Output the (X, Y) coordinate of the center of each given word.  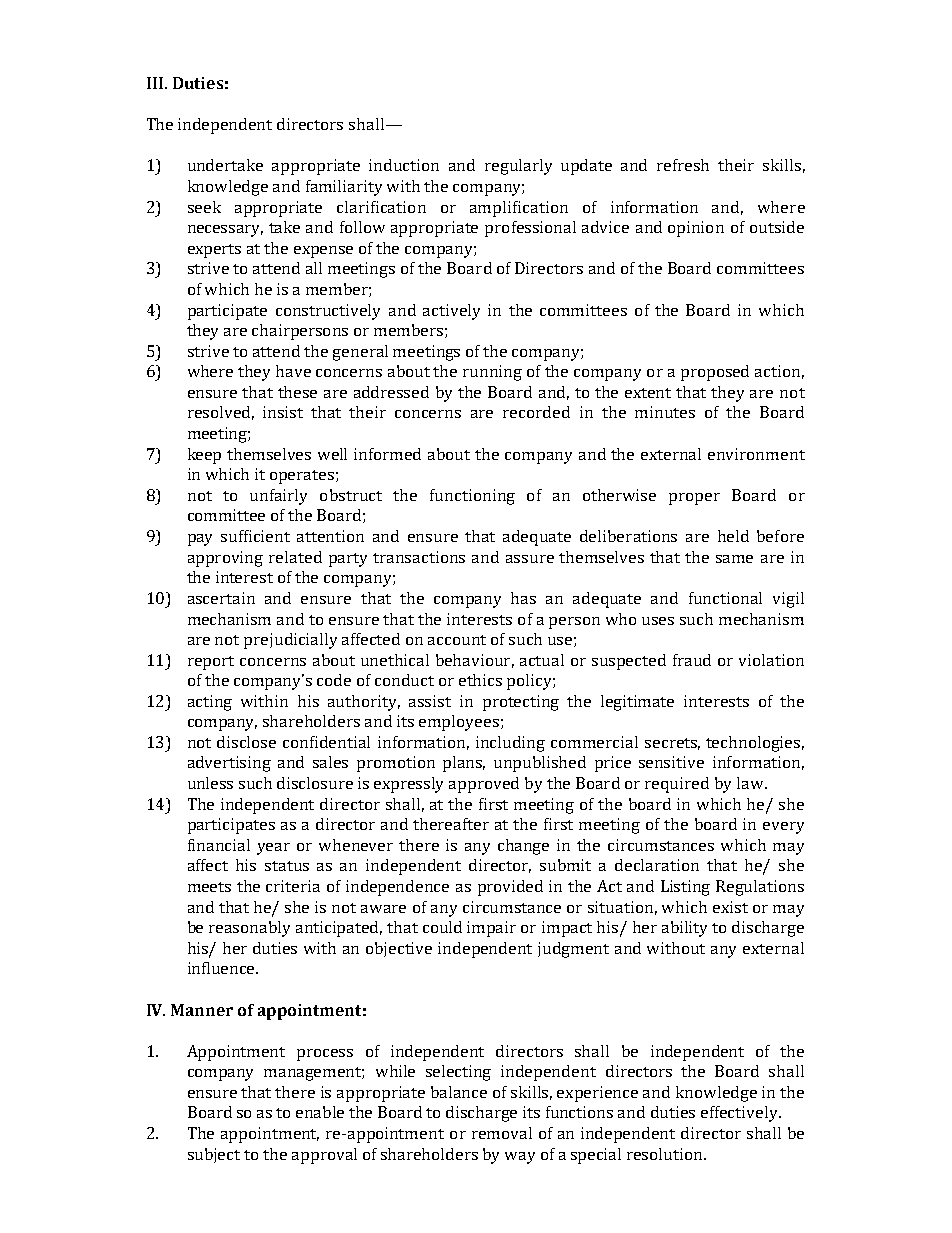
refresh (683, 165)
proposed (715, 373)
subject (214, 1155)
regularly (518, 167)
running (492, 373)
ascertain (221, 598)
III (156, 83)
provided (510, 888)
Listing (685, 888)
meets (209, 887)
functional (725, 598)
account (457, 640)
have (293, 371)
